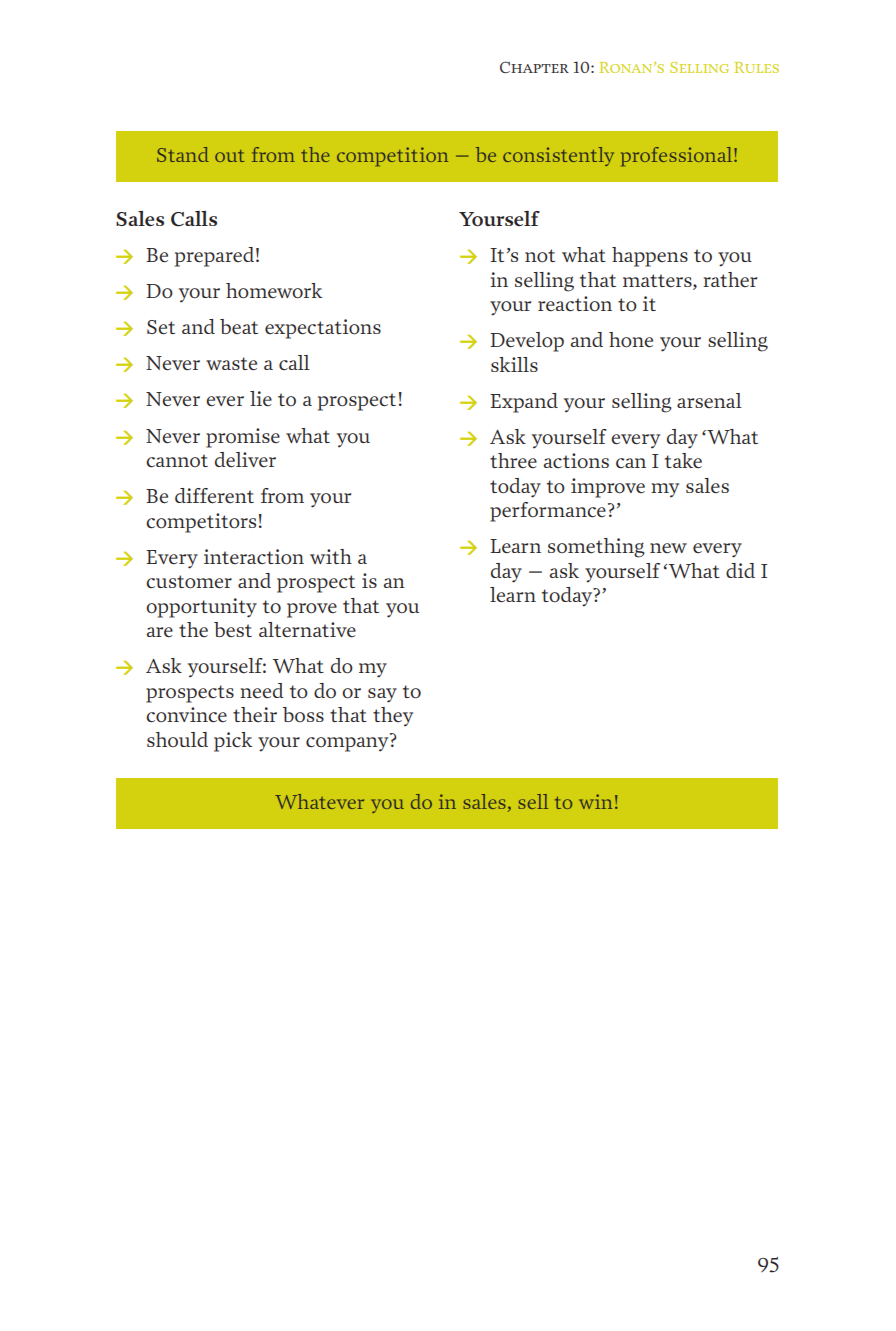  I want to click on new, so click(668, 548).
